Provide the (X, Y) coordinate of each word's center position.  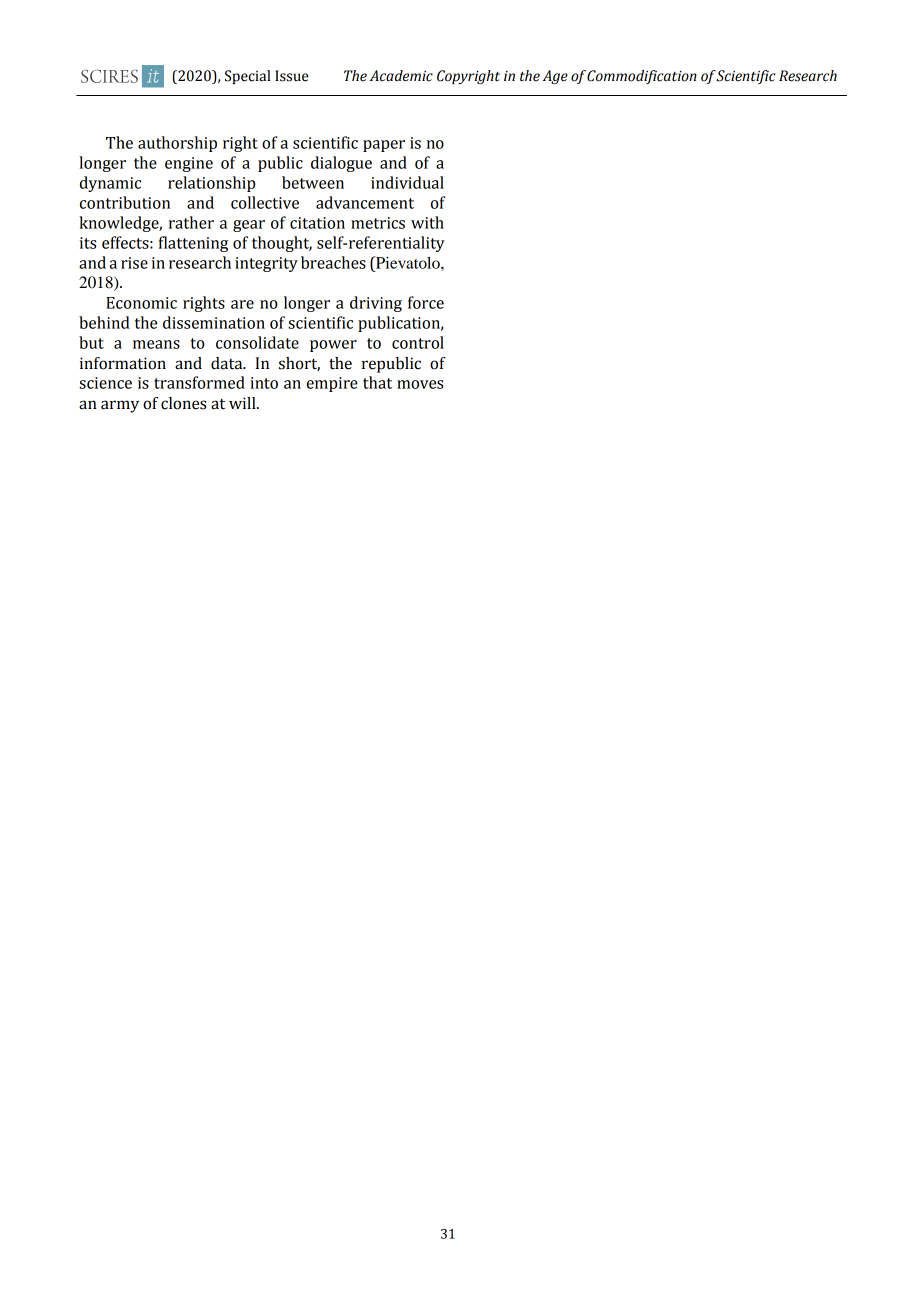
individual (407, 182)
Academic (401, 76)
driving (376, 304)
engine (189, 164)
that (377, 382)
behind (104, 322)
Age (555, 77)
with (427, 222)
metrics (378, 223)
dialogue (341, 164)
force (426, 302)
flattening (193, 244)
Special (247, 77)
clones (183, 403)
